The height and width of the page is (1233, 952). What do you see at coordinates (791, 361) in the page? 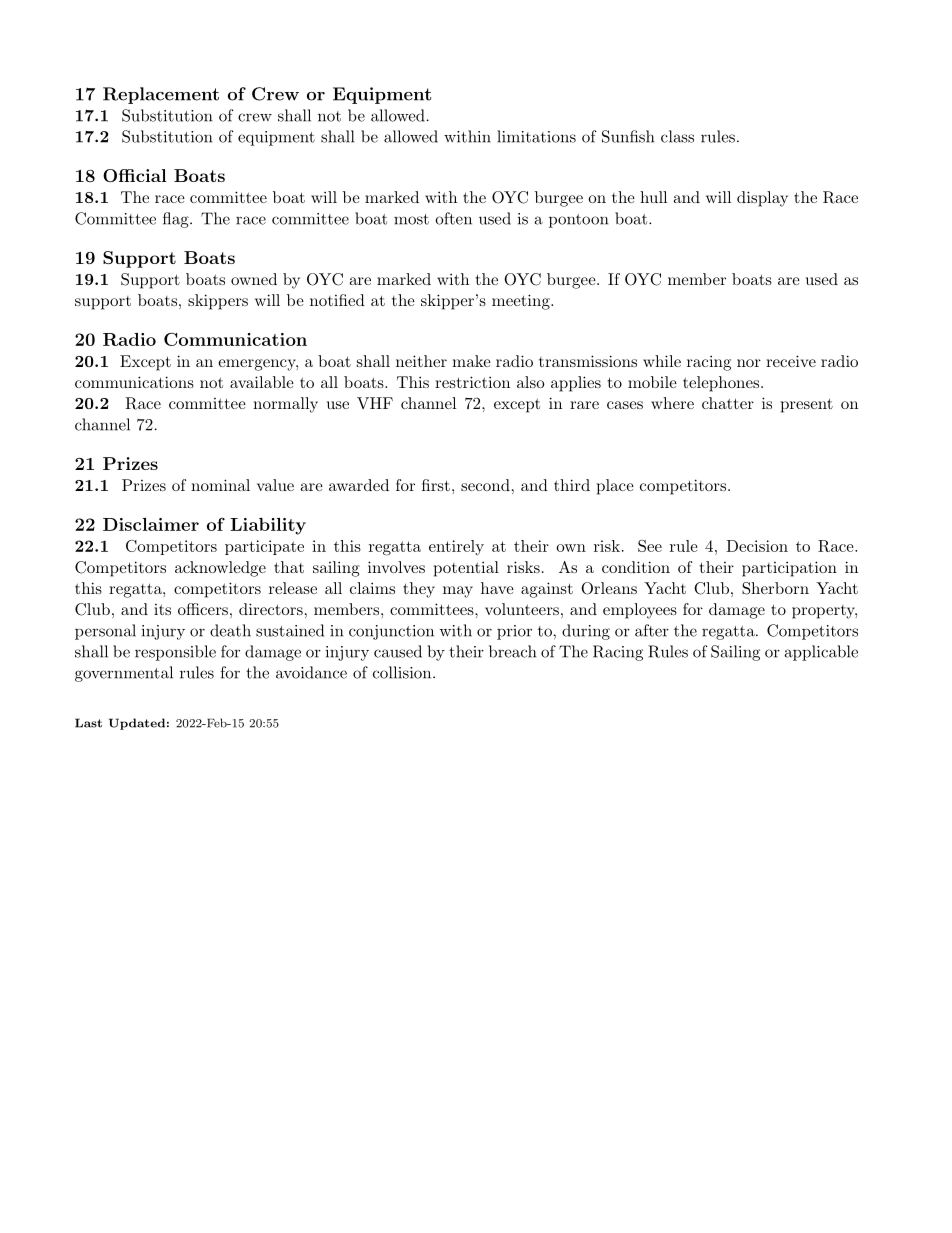
I see `receive` at bounding box center [791, 361].
